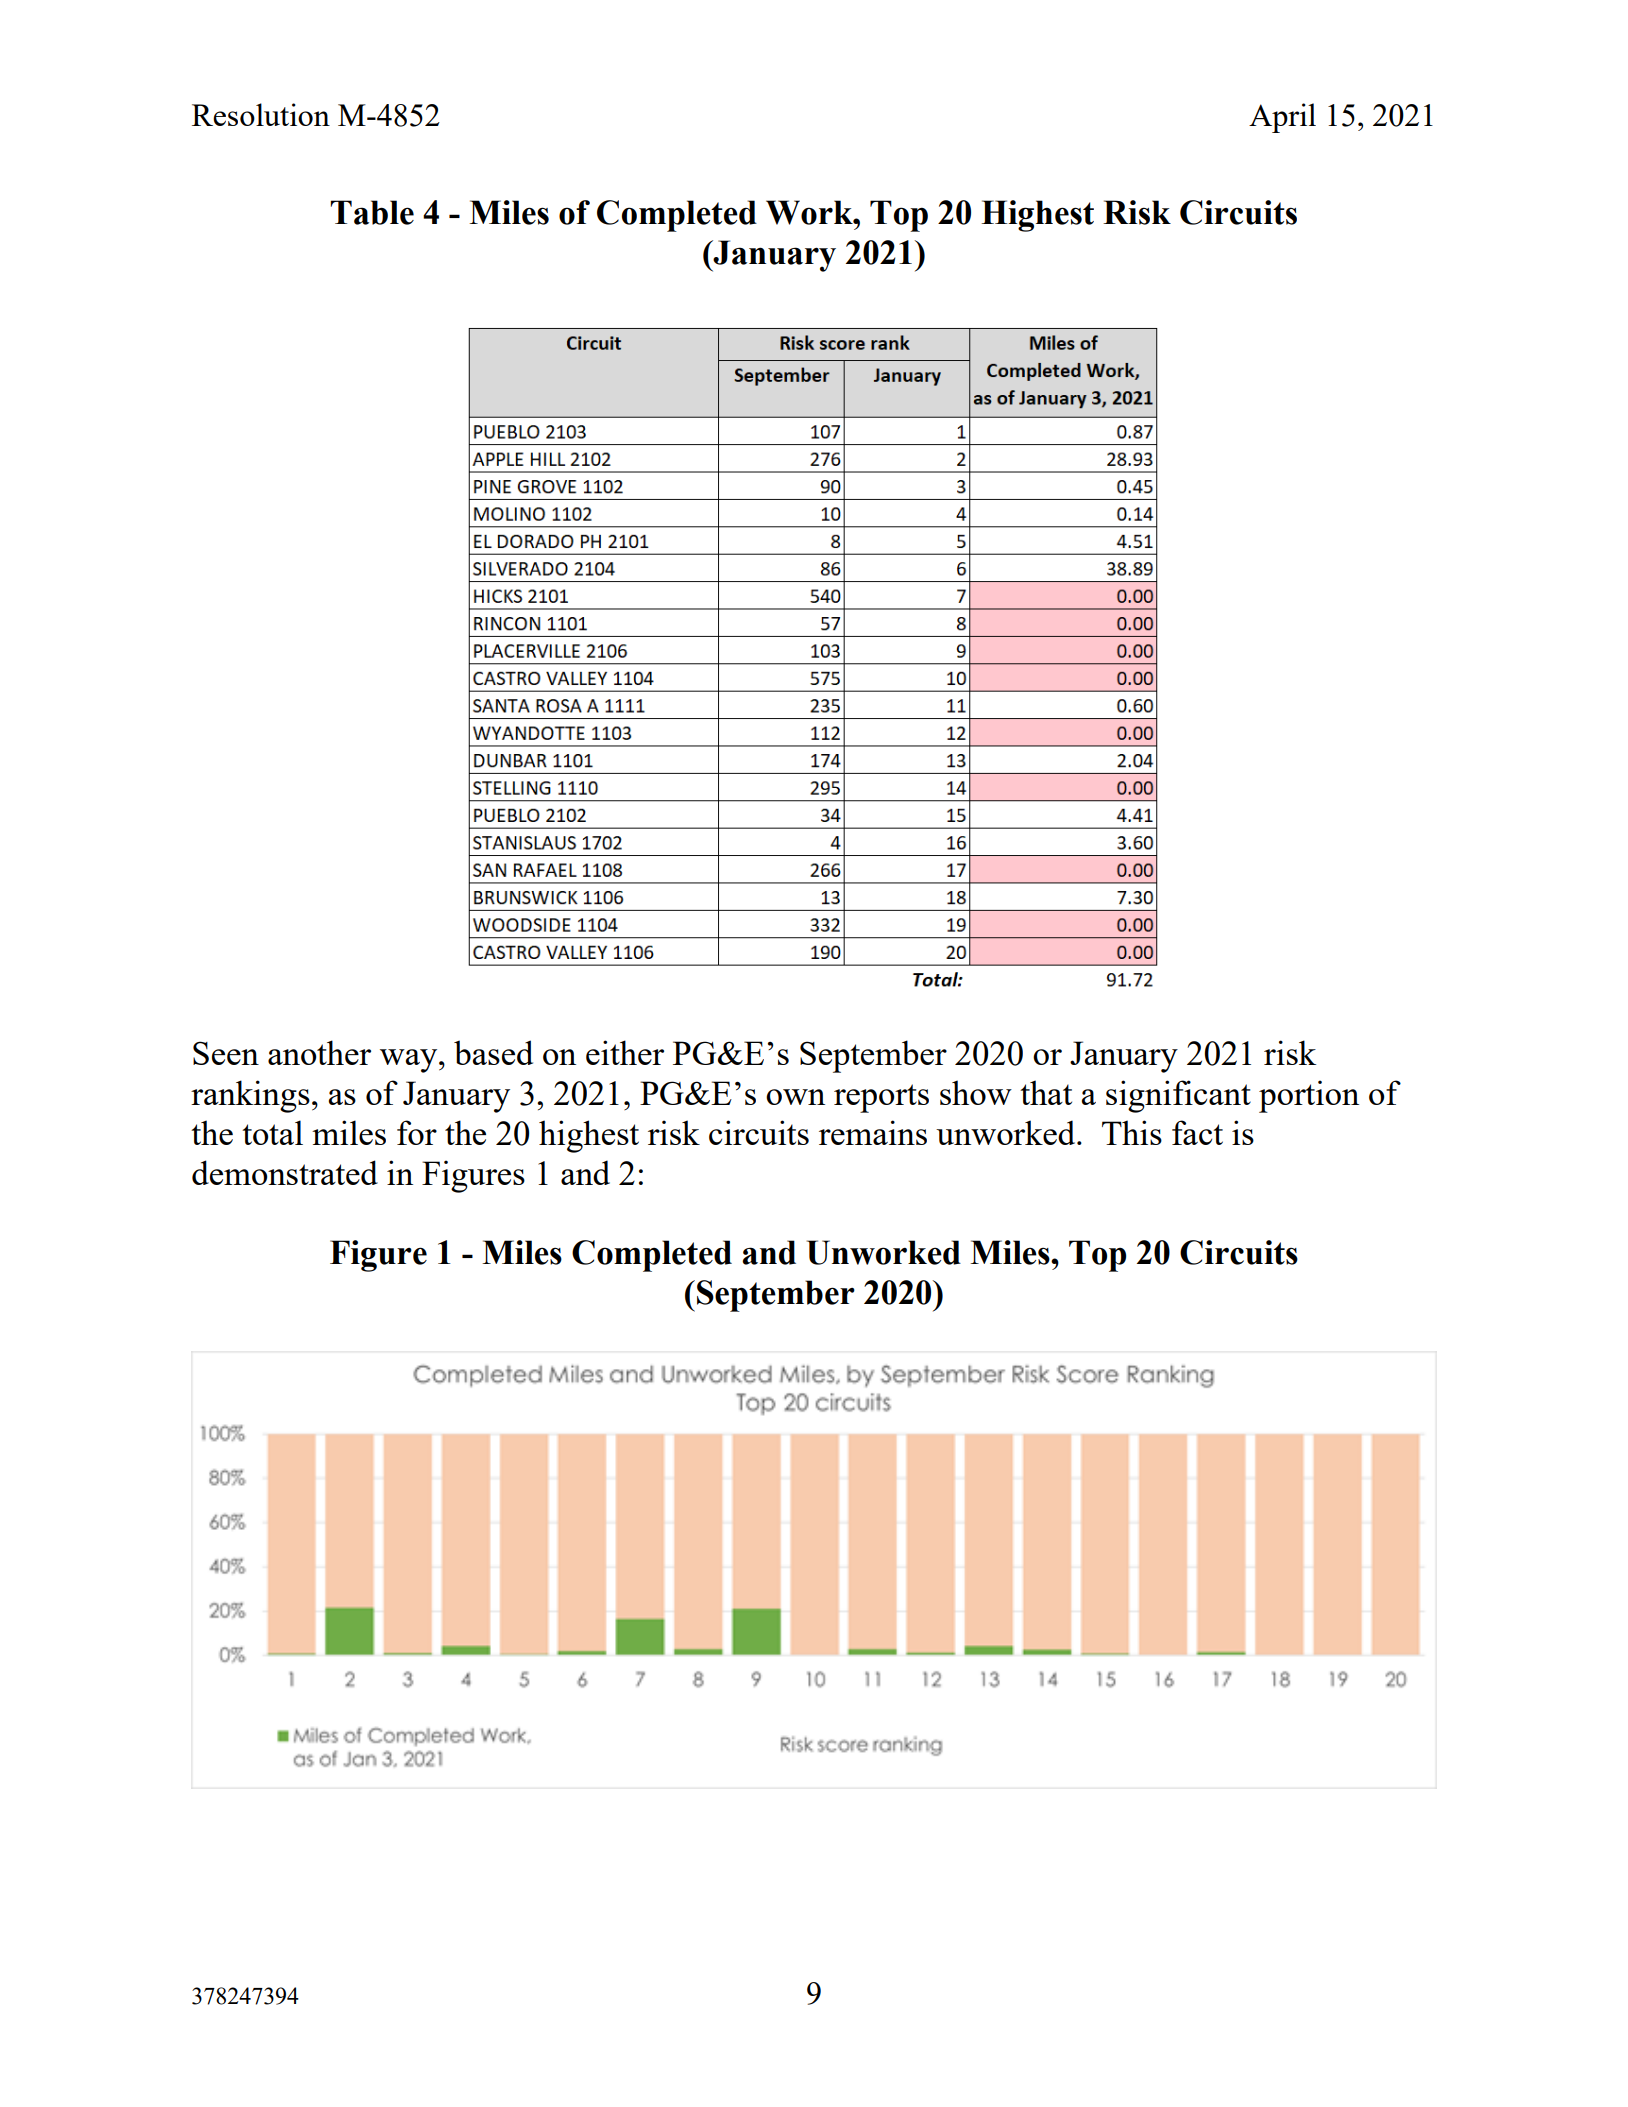 The height and width of the screenshot is (2107, 1628). I want to click on Seen, so click(226, 1053).
